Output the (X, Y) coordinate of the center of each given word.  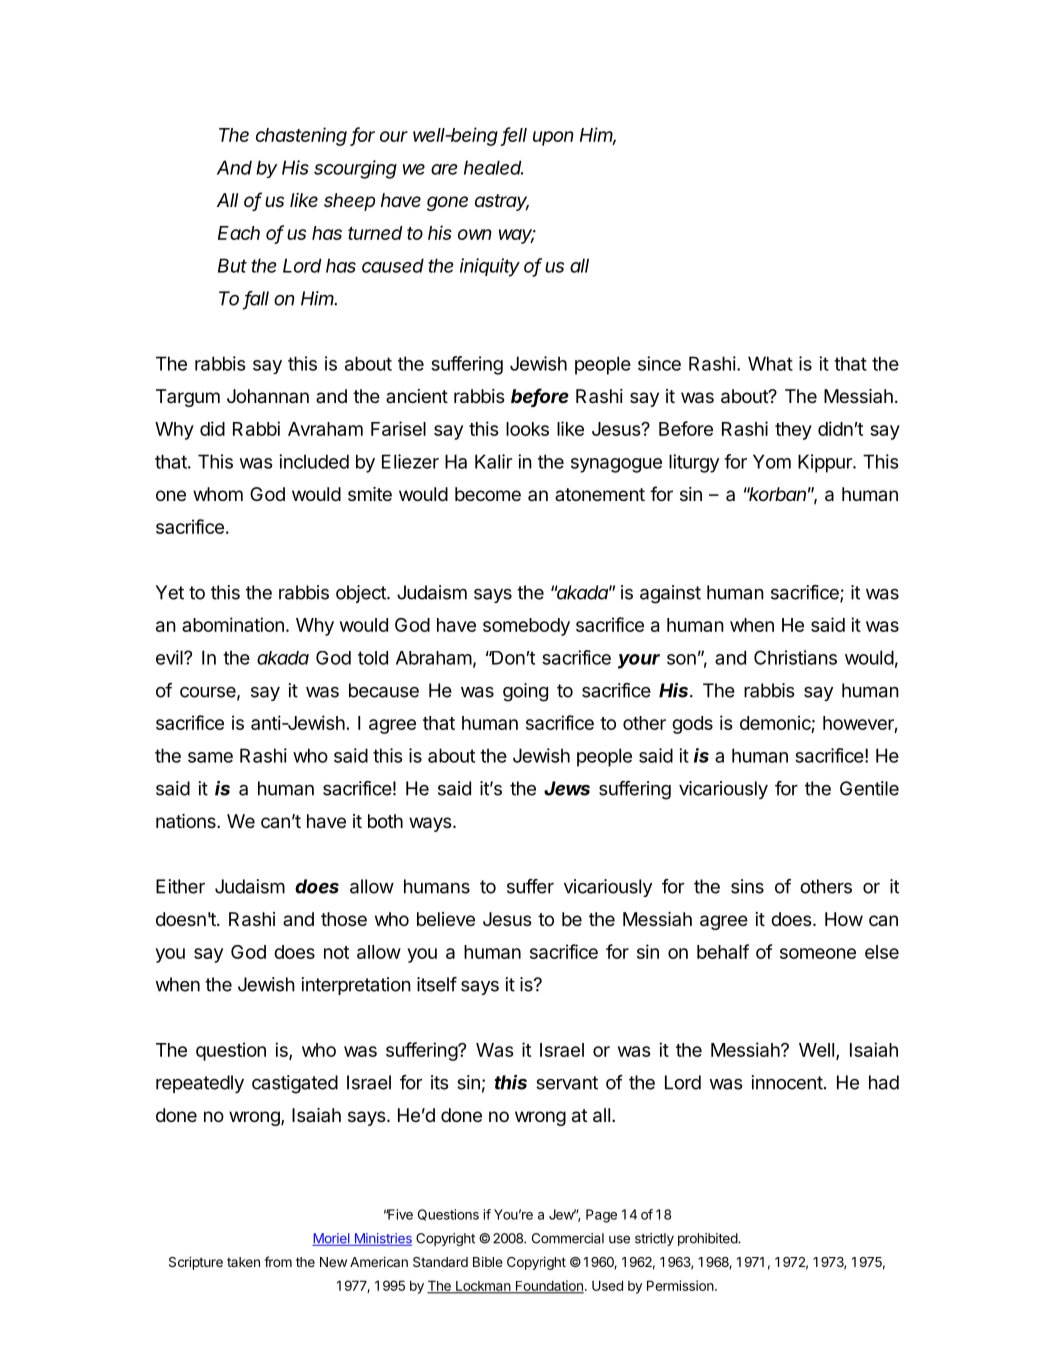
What (770, 363)
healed (493, 167)
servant (567, 1083)
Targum (188, 398)
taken (243, 1262)
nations (187, 821)
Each (239, 233)
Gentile (869, 788)
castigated (295, 1084)
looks (527, 429)
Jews (567, 788)
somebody (526, 627)
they (793, 431)
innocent (787, 1082)
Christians (795, 657)
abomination (233, 624)
